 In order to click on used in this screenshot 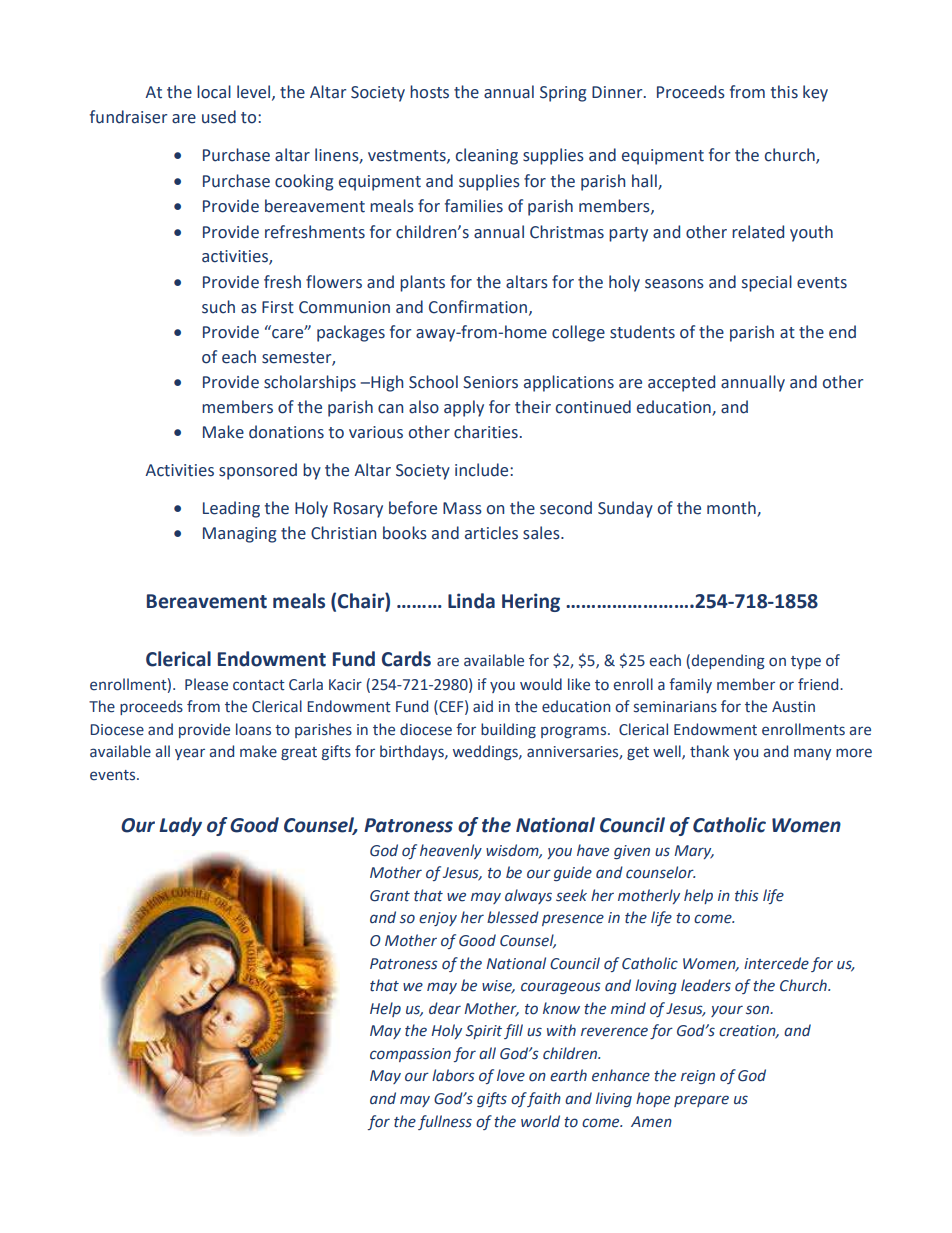, I will do `click(219, 117)`.
